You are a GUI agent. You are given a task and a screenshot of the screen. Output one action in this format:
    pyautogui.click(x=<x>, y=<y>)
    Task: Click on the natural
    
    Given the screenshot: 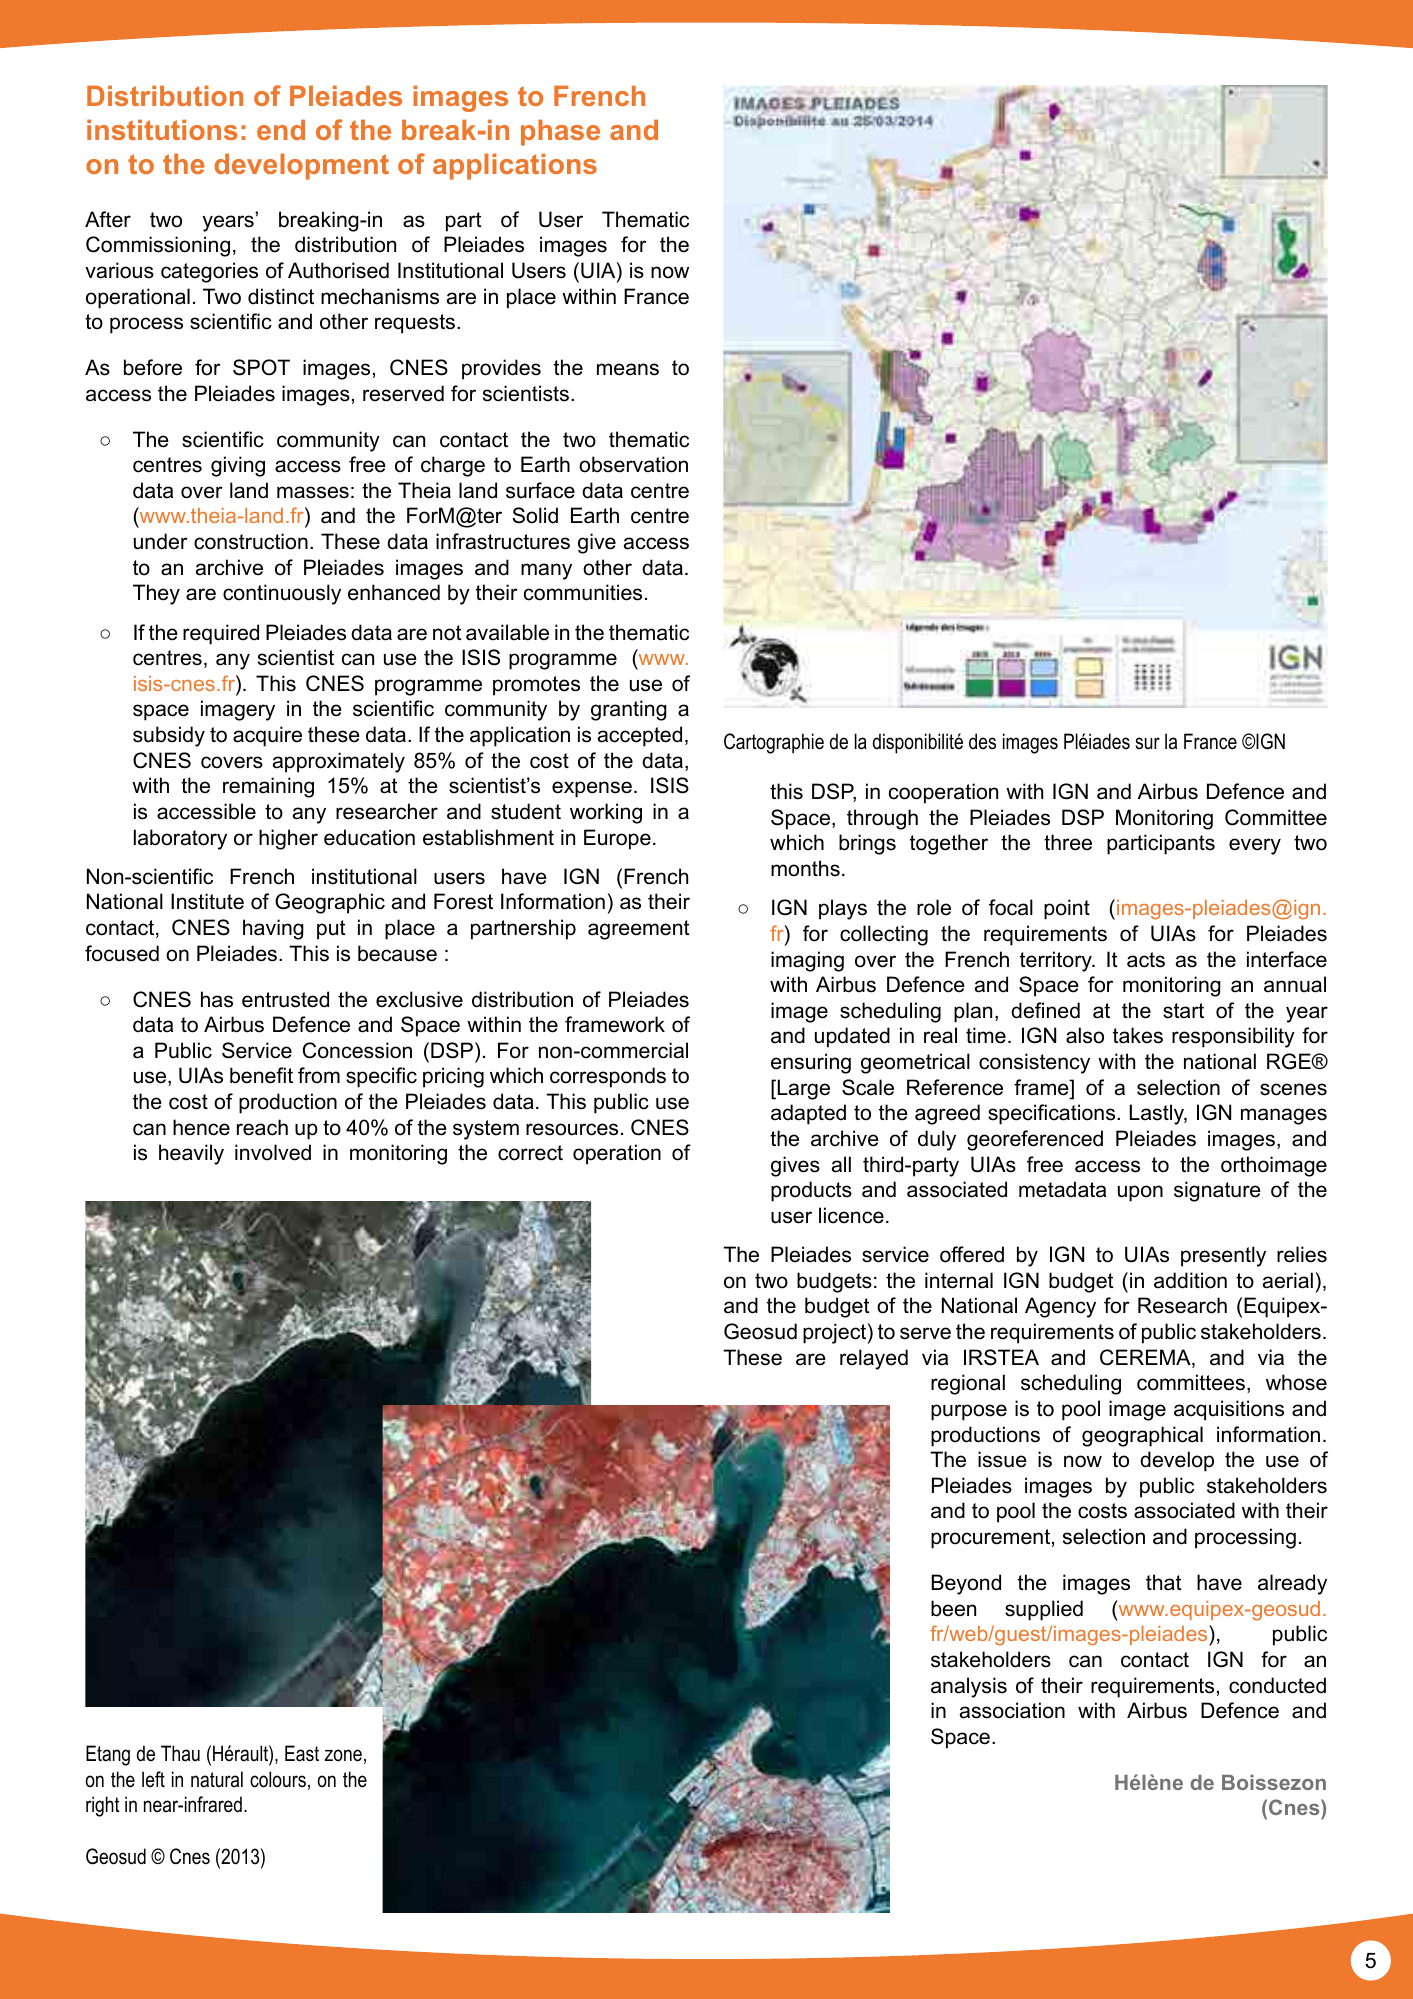 What is the action you would take?
    pyautogui.click(x=217, y=1779)
